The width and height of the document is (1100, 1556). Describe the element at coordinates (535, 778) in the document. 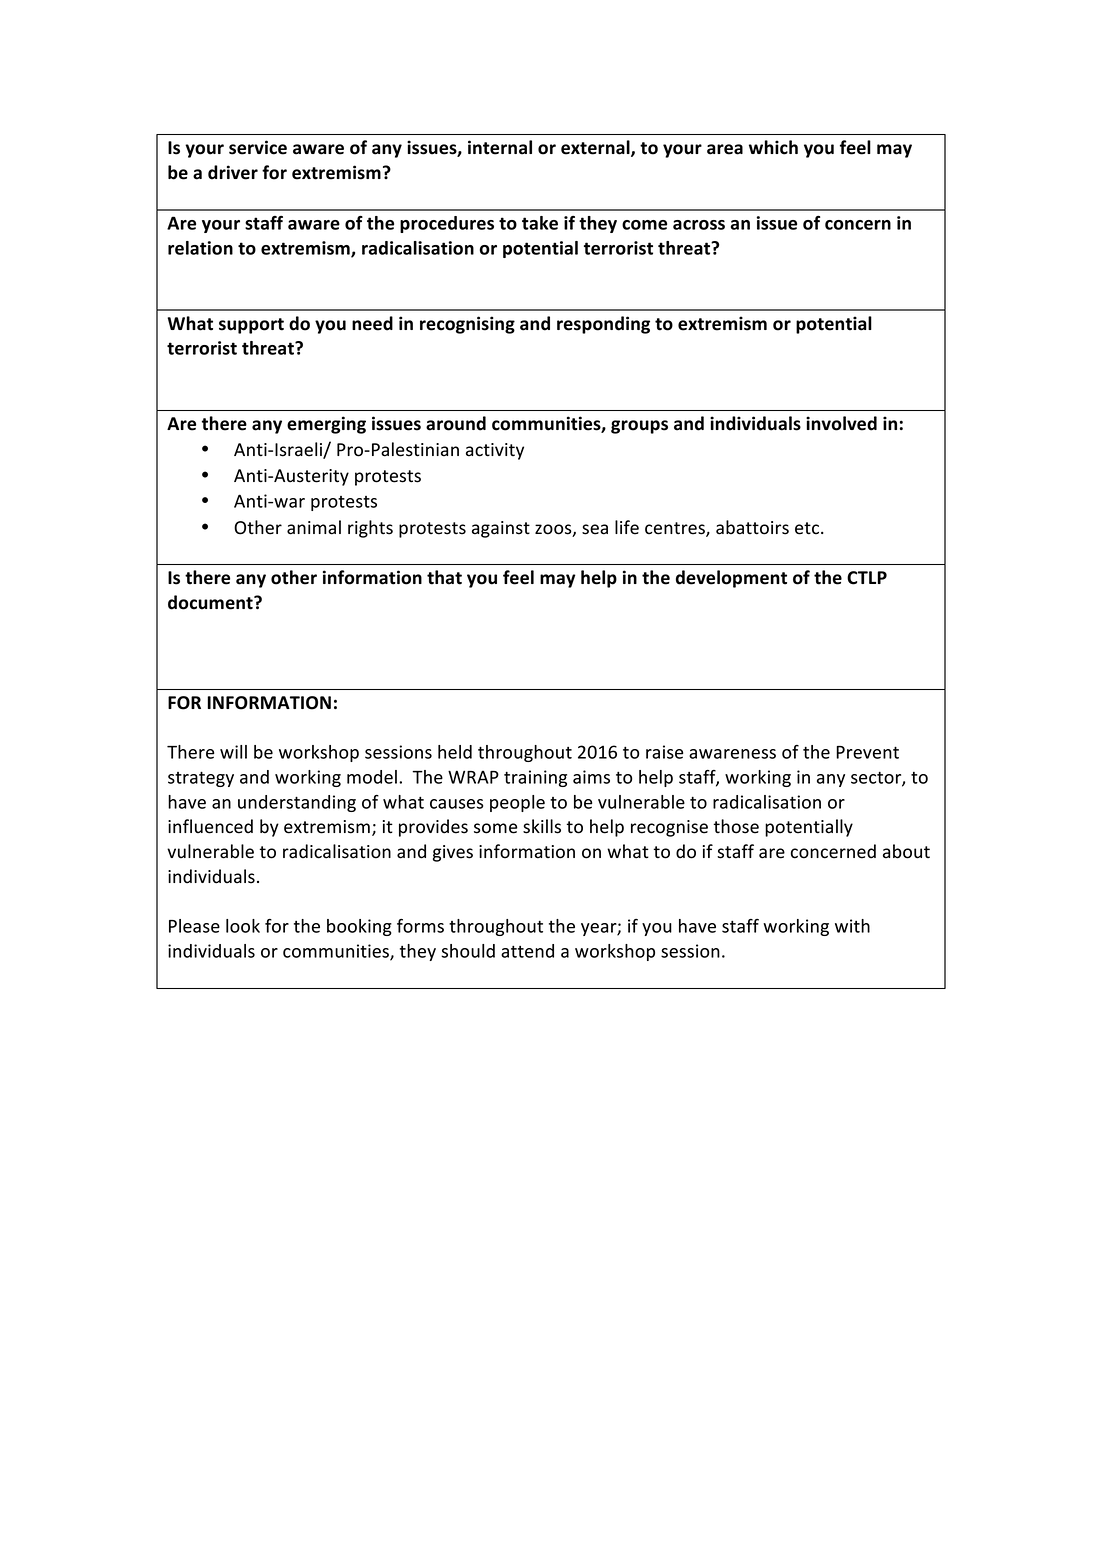

I see `training` at that location.
